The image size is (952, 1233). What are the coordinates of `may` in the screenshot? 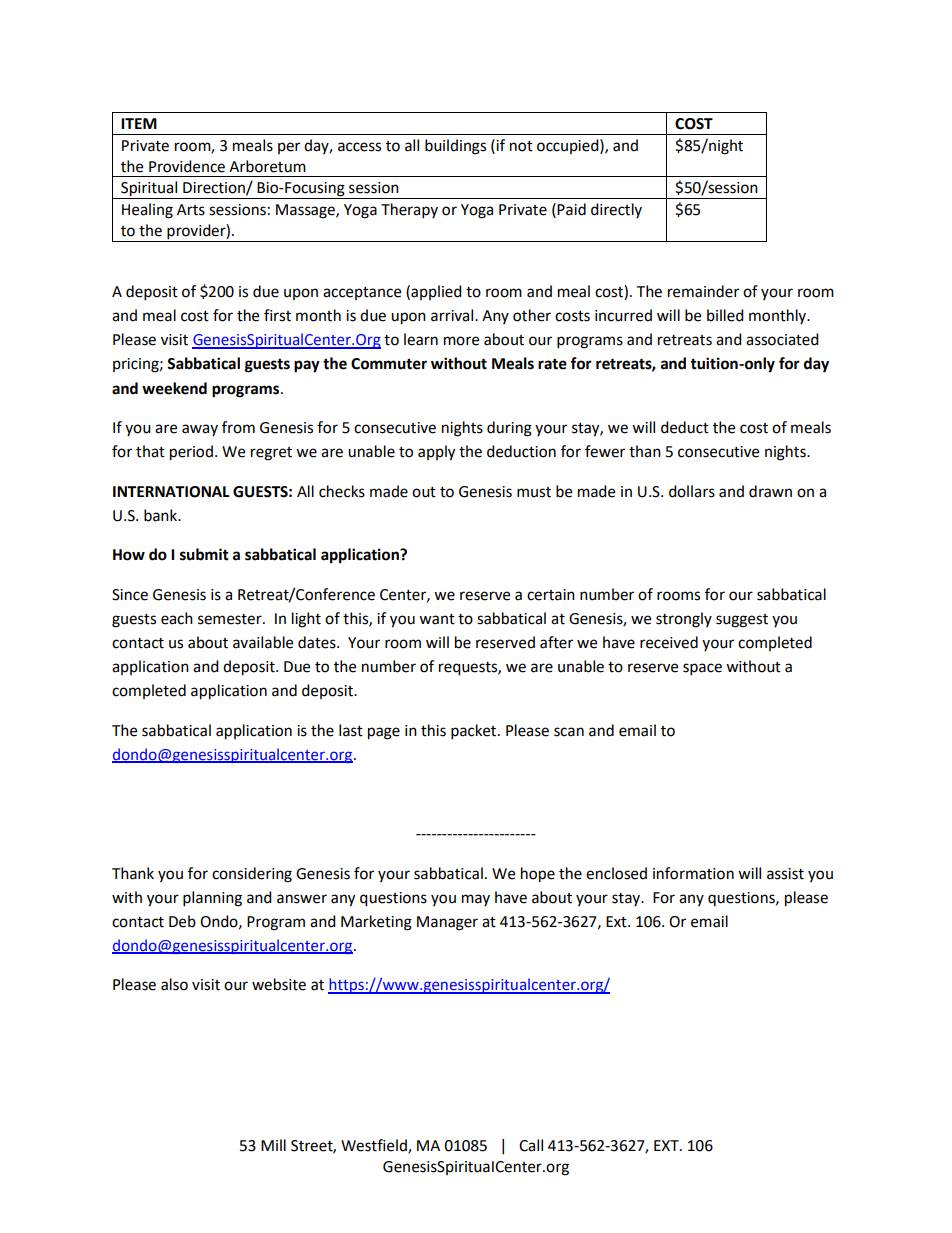 It's located at (476, 900).
